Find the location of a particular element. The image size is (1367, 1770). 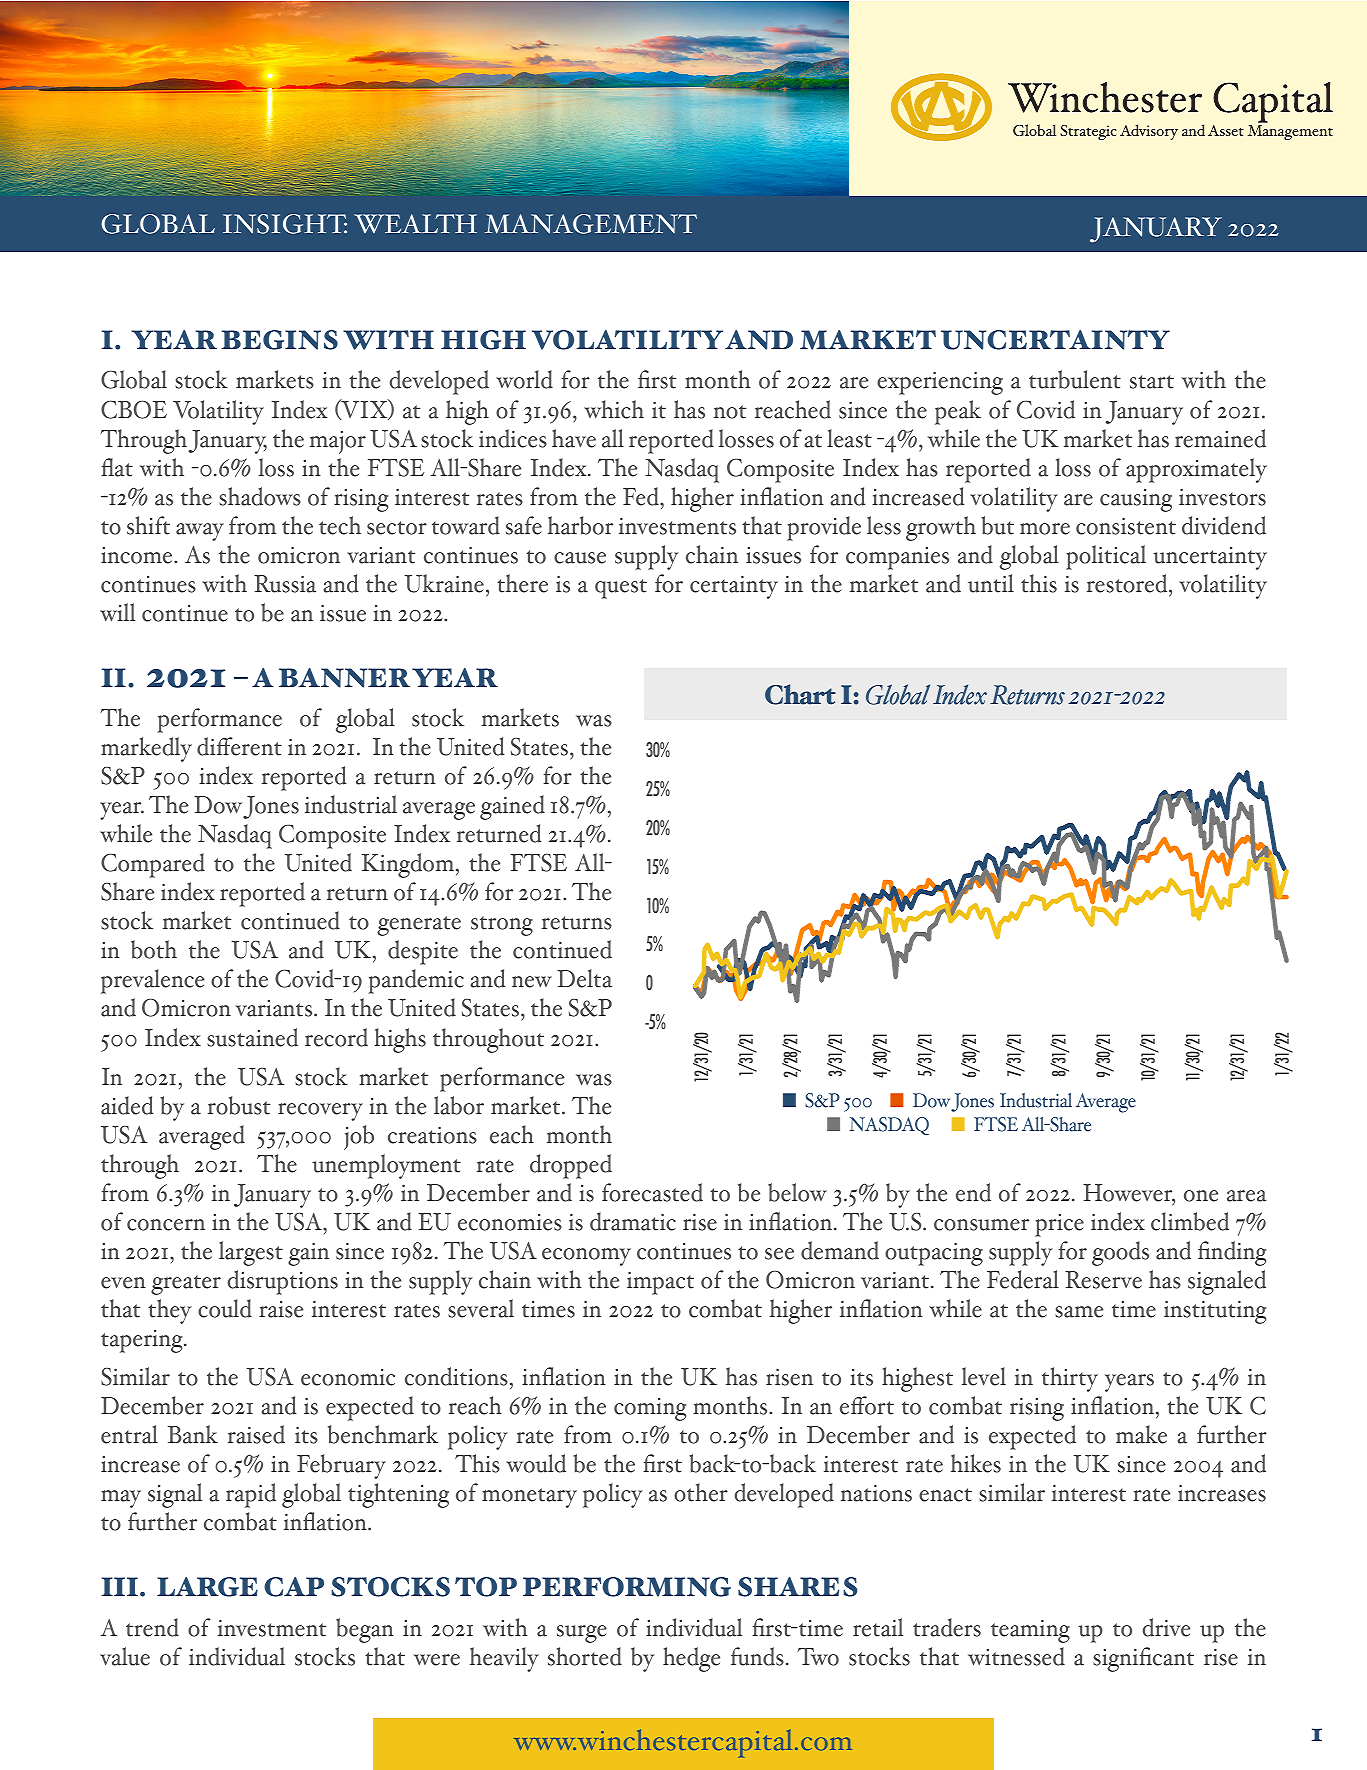

different is located at coordinates (239, 746).
